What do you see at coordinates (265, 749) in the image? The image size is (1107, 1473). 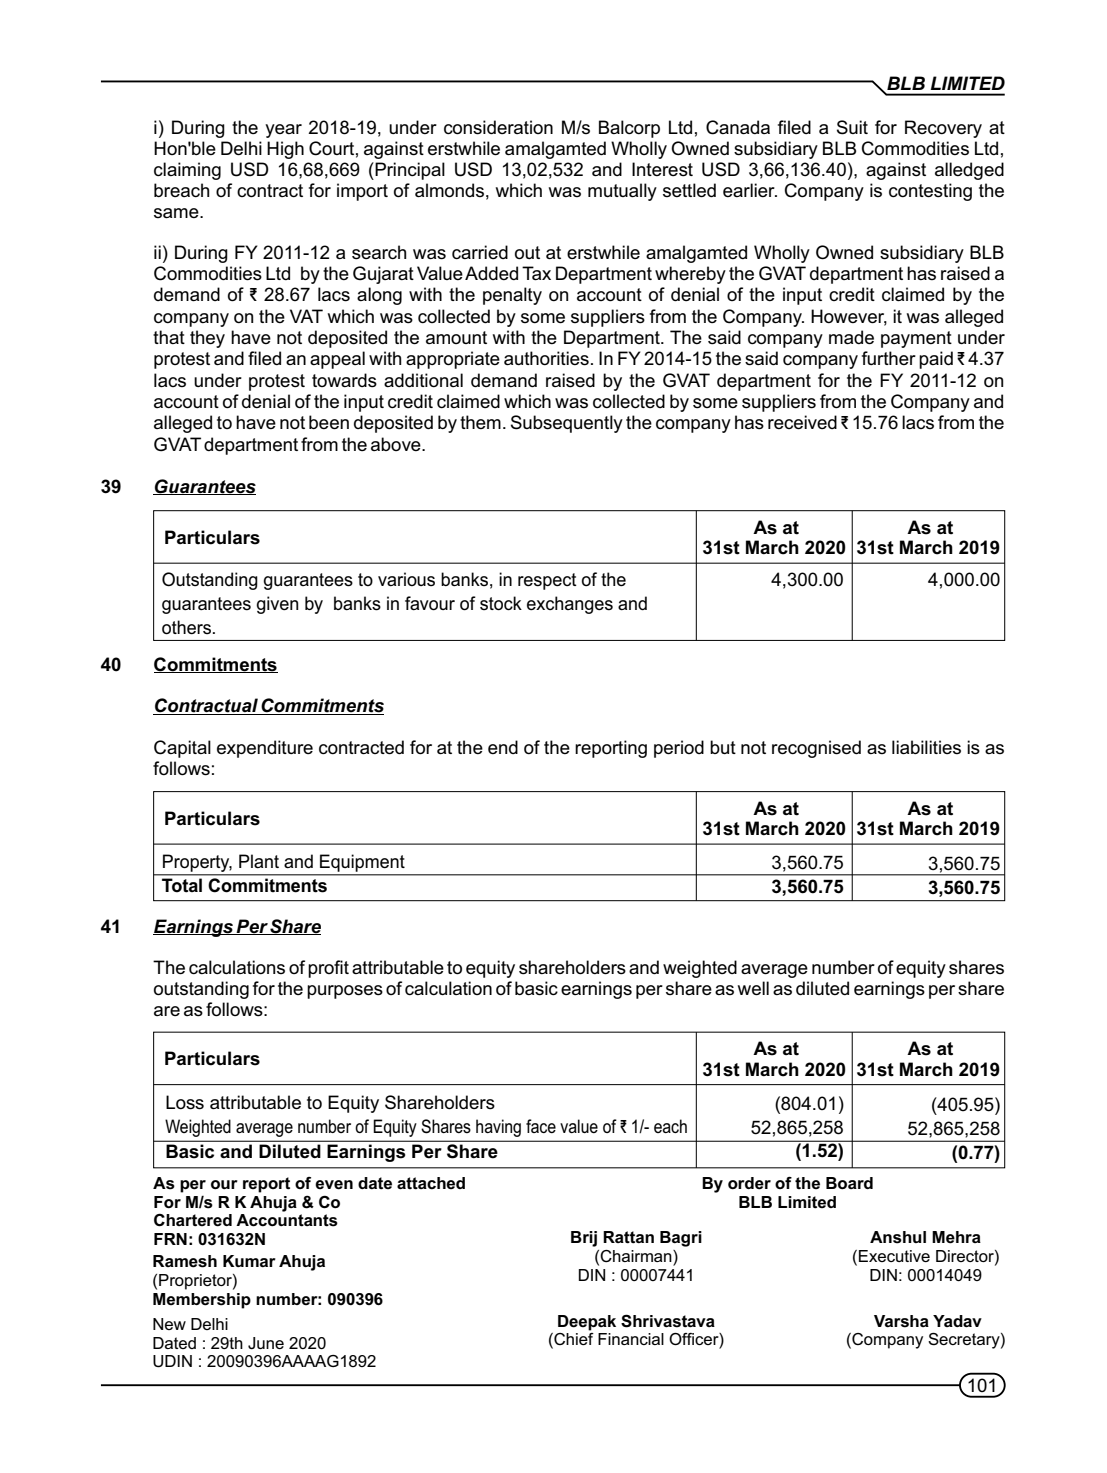 I see `expenditure` at bounding box center [265, 749].
